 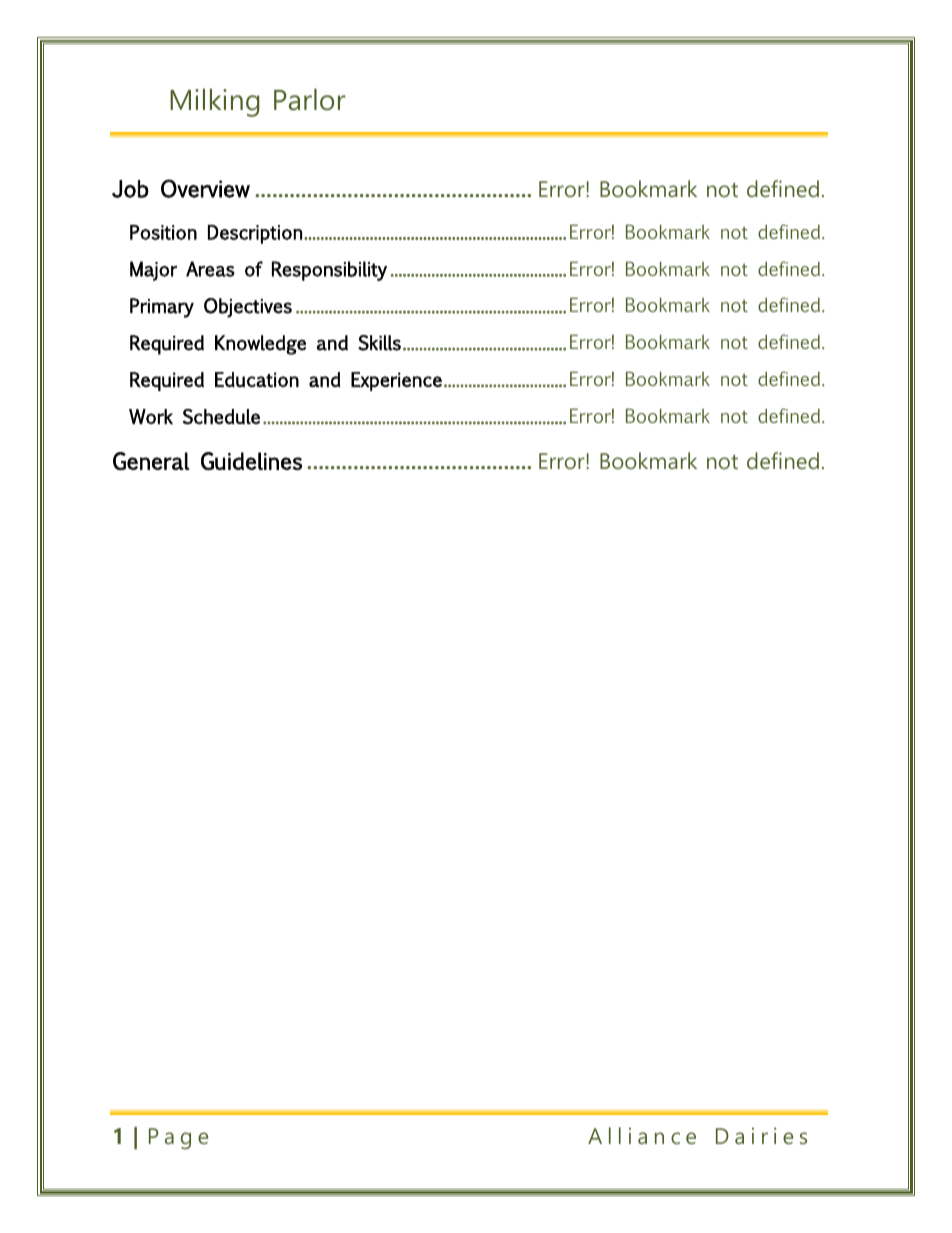 What do you see at coordinates (151, 461) in the screenshot?
I see `General` at bounding box center [151, 461].
